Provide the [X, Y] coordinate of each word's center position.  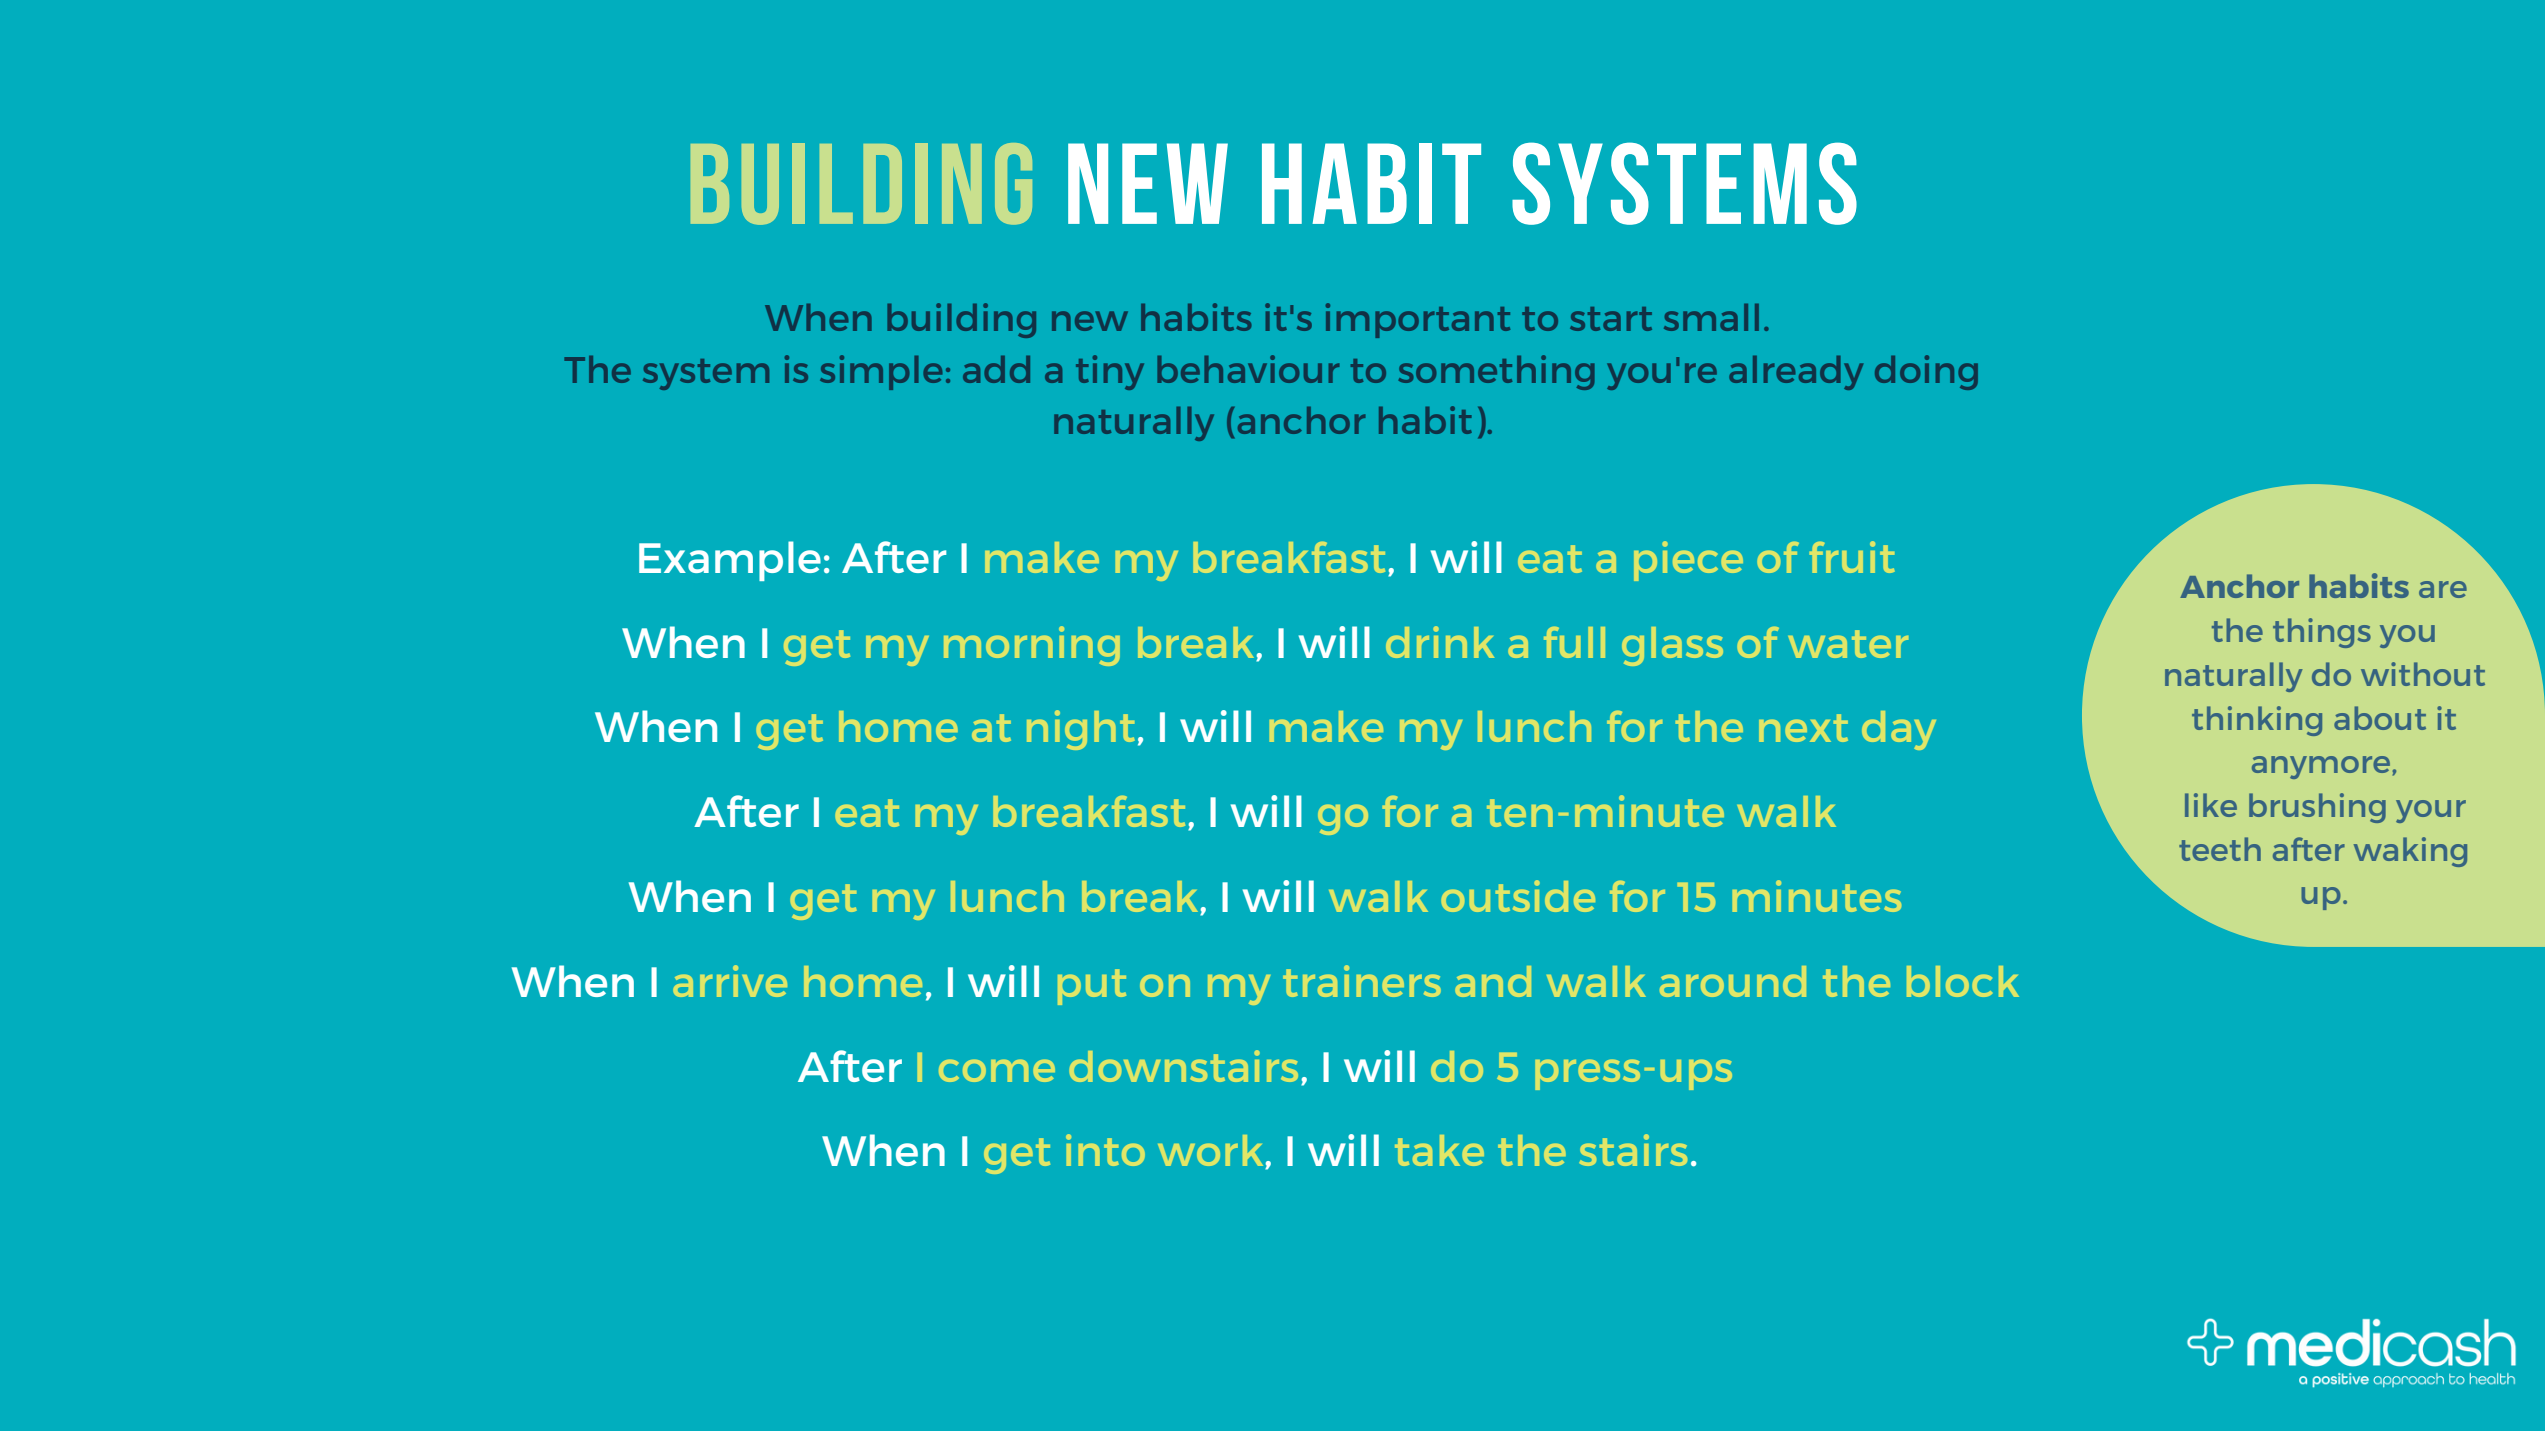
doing [1926, 372]
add [996, 369]
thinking [2257, 721]
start [1611, 319]
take [1439, 1150]
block [1963, 981]
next [1803, 728]
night [1080, 730]
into [1105, 1150]
